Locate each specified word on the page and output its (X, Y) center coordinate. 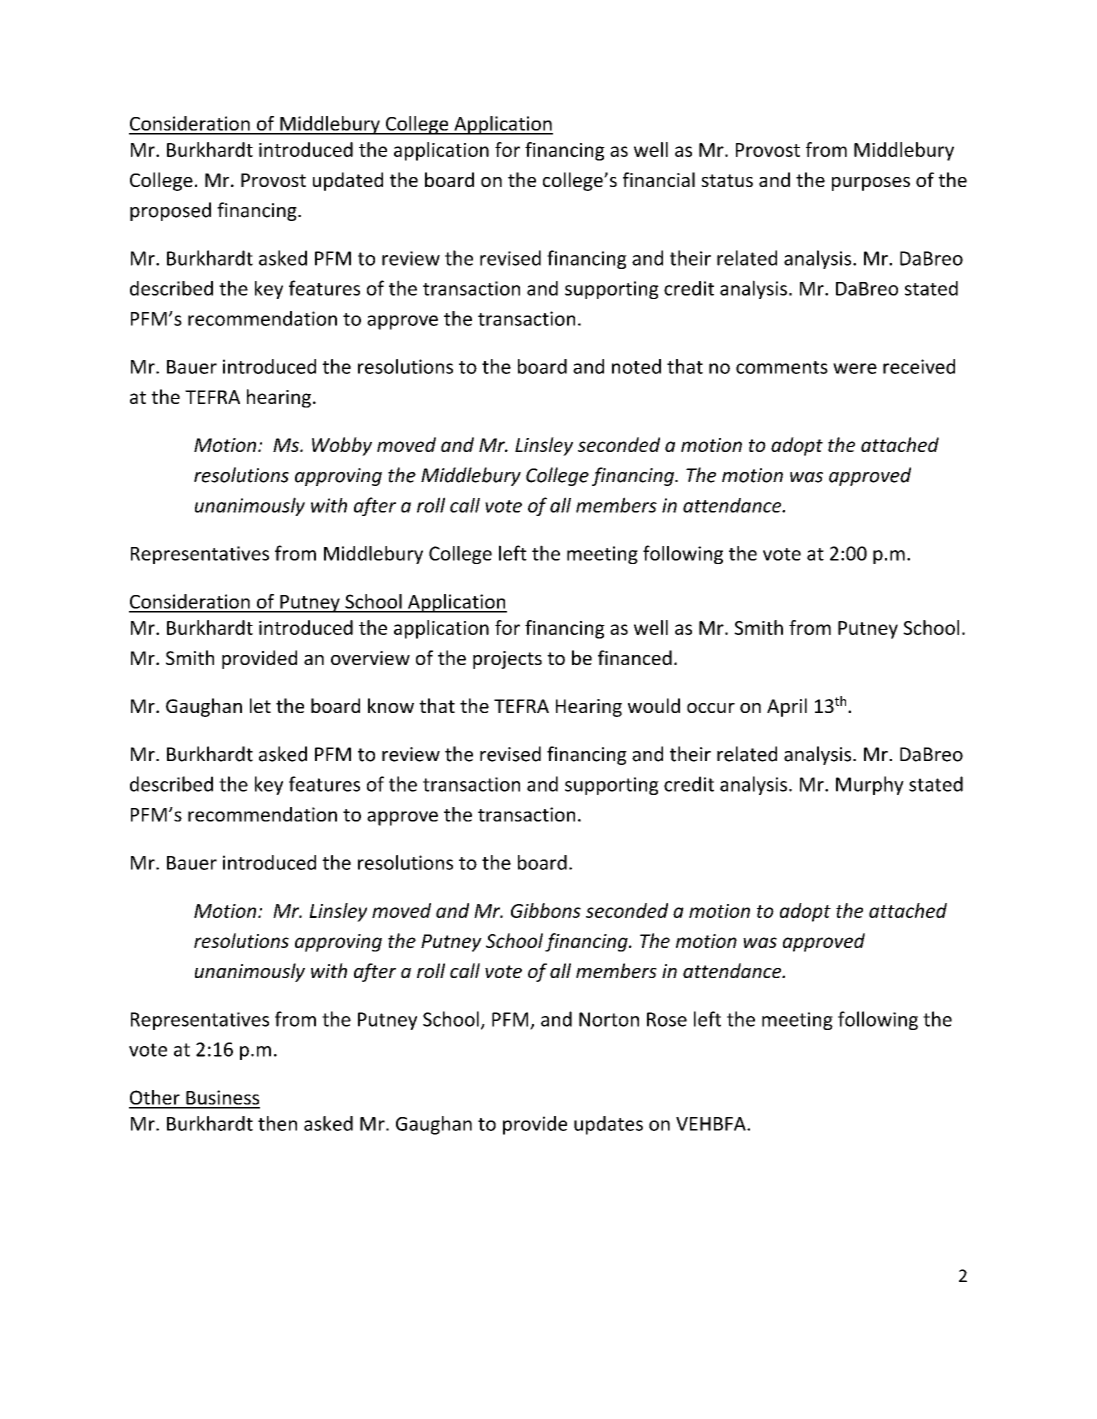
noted (636, 366)
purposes (871, 184)
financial (659, 179)
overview (370, 658)
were (855, 368)
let (260, 705)
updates (608, 1125)
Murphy (870, 785)
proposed (170, 211)
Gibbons (546, 910)
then (277, 1123)
